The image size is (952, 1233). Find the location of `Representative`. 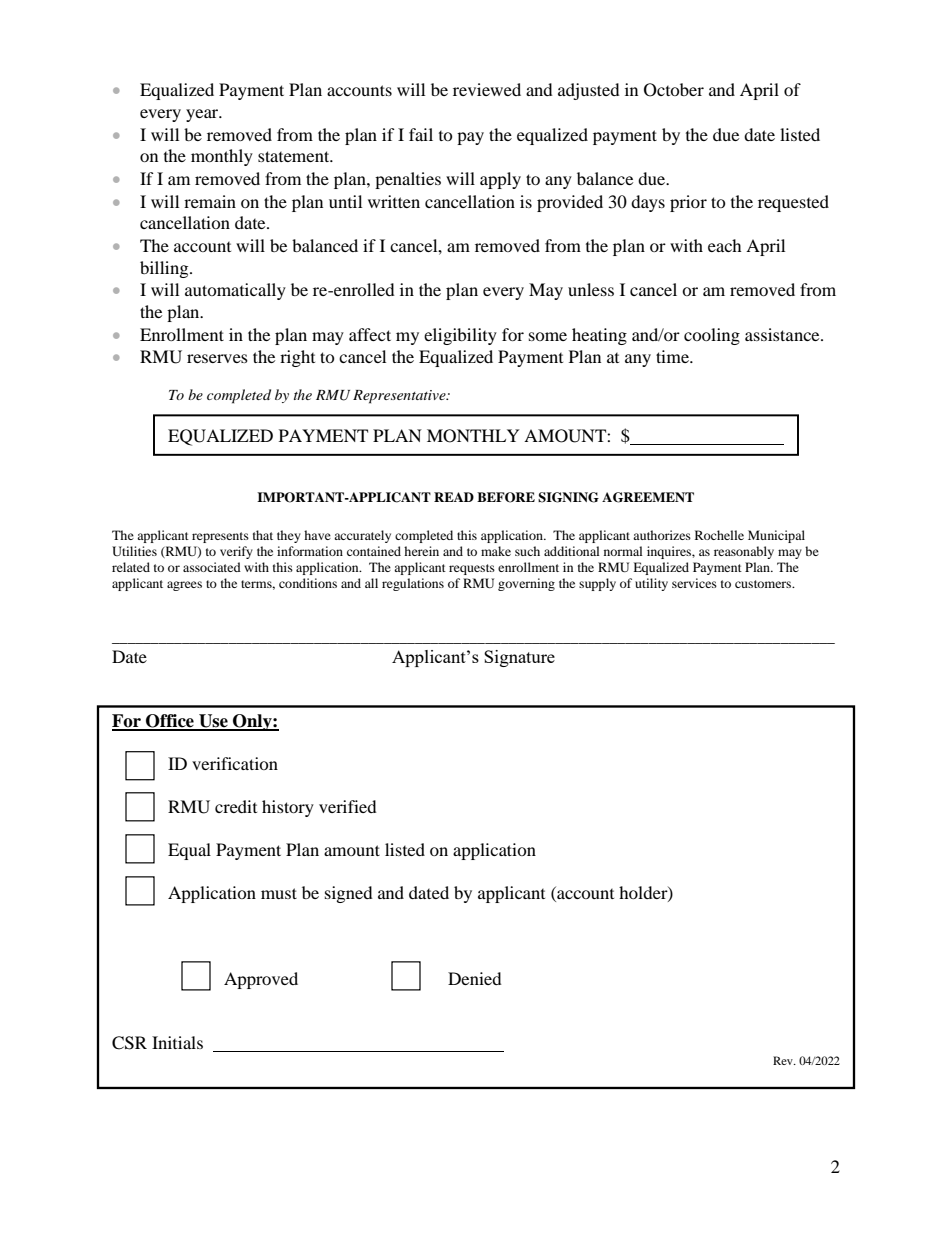

Representative is located at coordinates (400, 397).
